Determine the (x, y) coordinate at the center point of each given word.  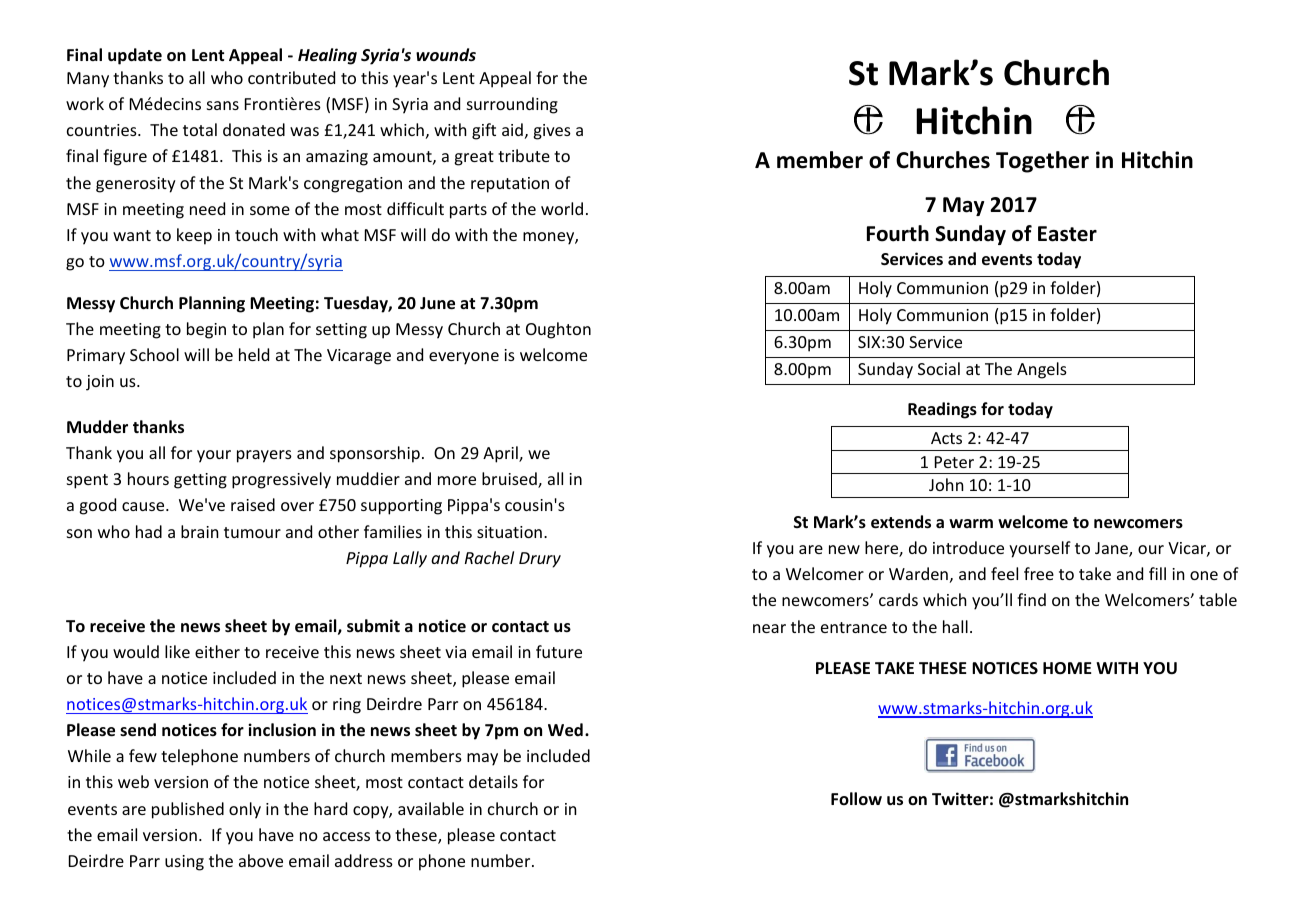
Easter (1067, 234)
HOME (1067, 668)
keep (194, 236)
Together (1042, 162)
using (184, 863)
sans (223, 105)
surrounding (512, 105)
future (559, 651)
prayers (264, 456)
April (501, 454)
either (217, 651)
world (562, 208)
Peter (954, 462)
